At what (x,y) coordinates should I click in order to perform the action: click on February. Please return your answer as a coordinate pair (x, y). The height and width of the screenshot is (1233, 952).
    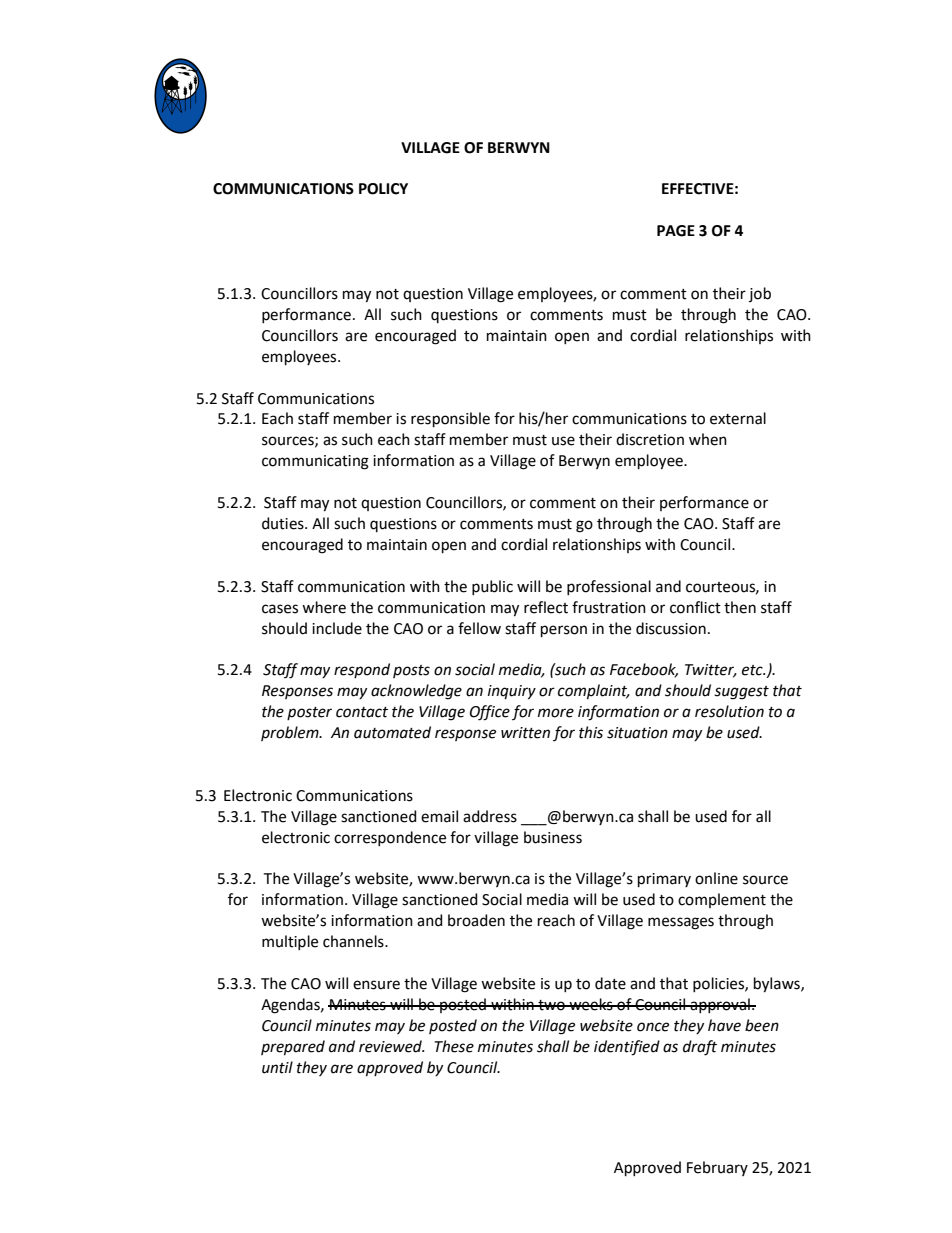
    Looking at the image, I should click on (717, 1168).
